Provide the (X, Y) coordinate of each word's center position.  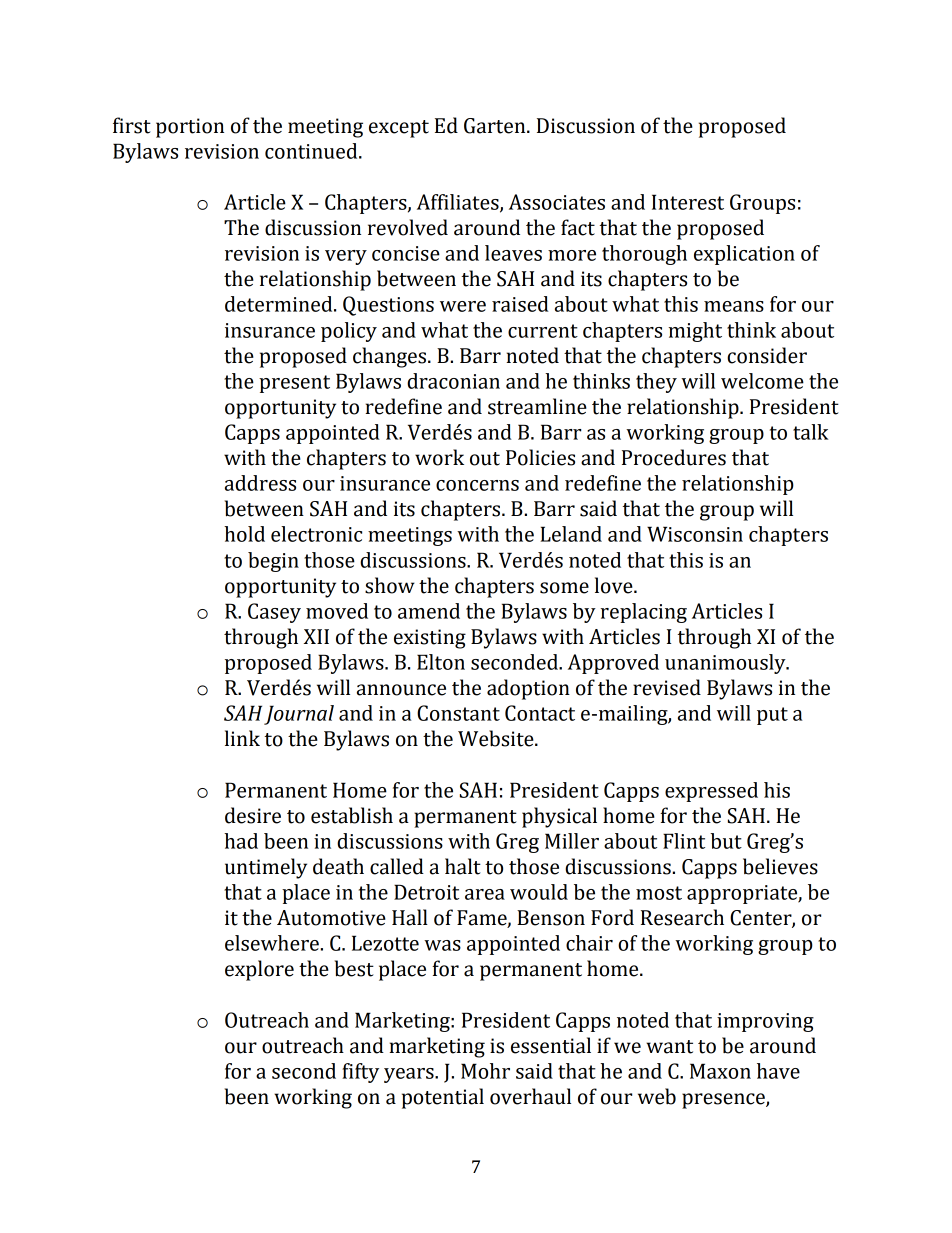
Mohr (485, 1071)
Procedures (674, 457)
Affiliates (459, 203)
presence (724, 1101)
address (260, 483)
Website (497, 738)
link (242, 738)
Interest (688, 202)
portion (190, 128)
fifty (360, 1073)
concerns (477, 485)
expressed (711, 792)
